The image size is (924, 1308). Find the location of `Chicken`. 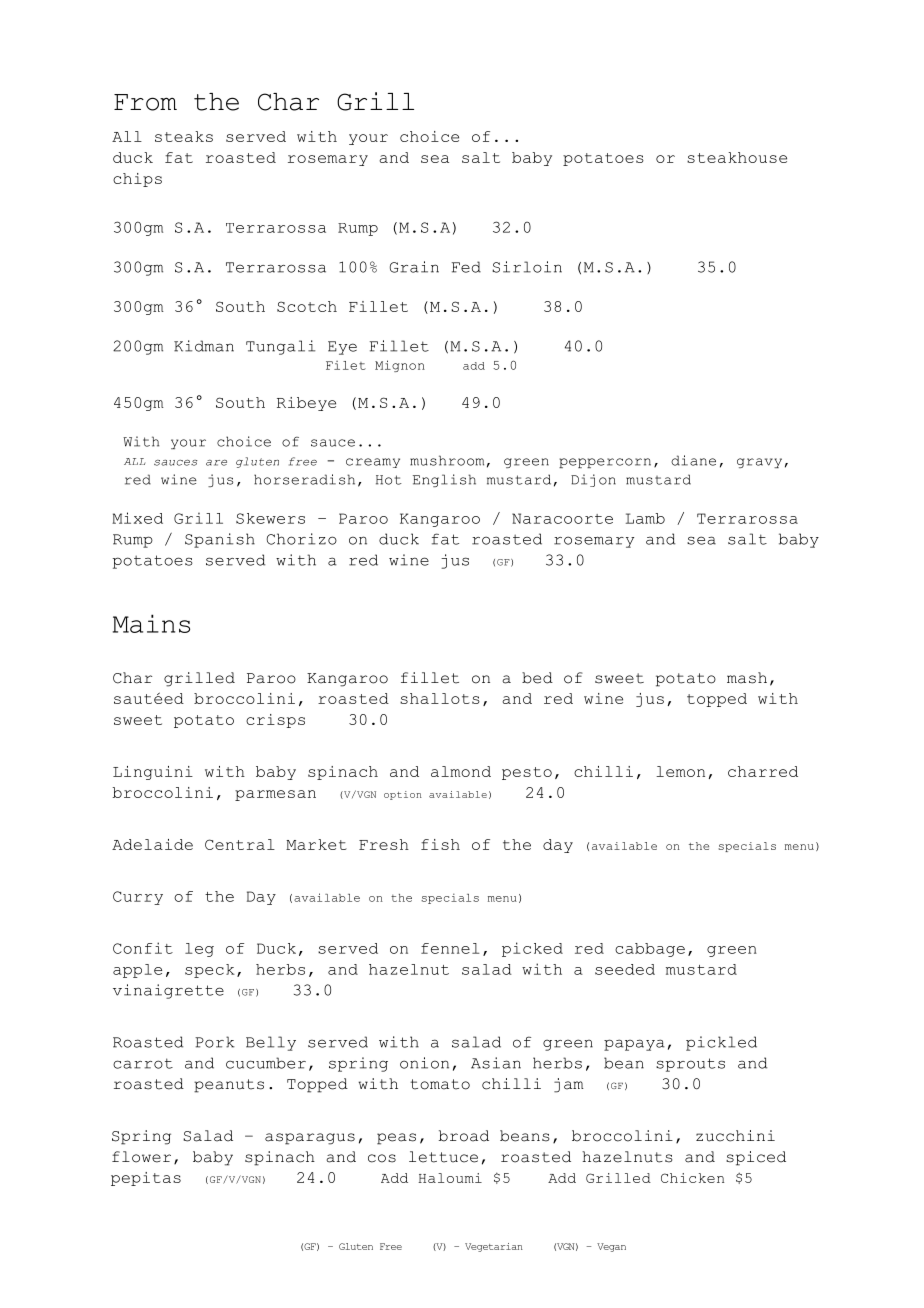

Chicken is located at coordinates (692, 1178).
